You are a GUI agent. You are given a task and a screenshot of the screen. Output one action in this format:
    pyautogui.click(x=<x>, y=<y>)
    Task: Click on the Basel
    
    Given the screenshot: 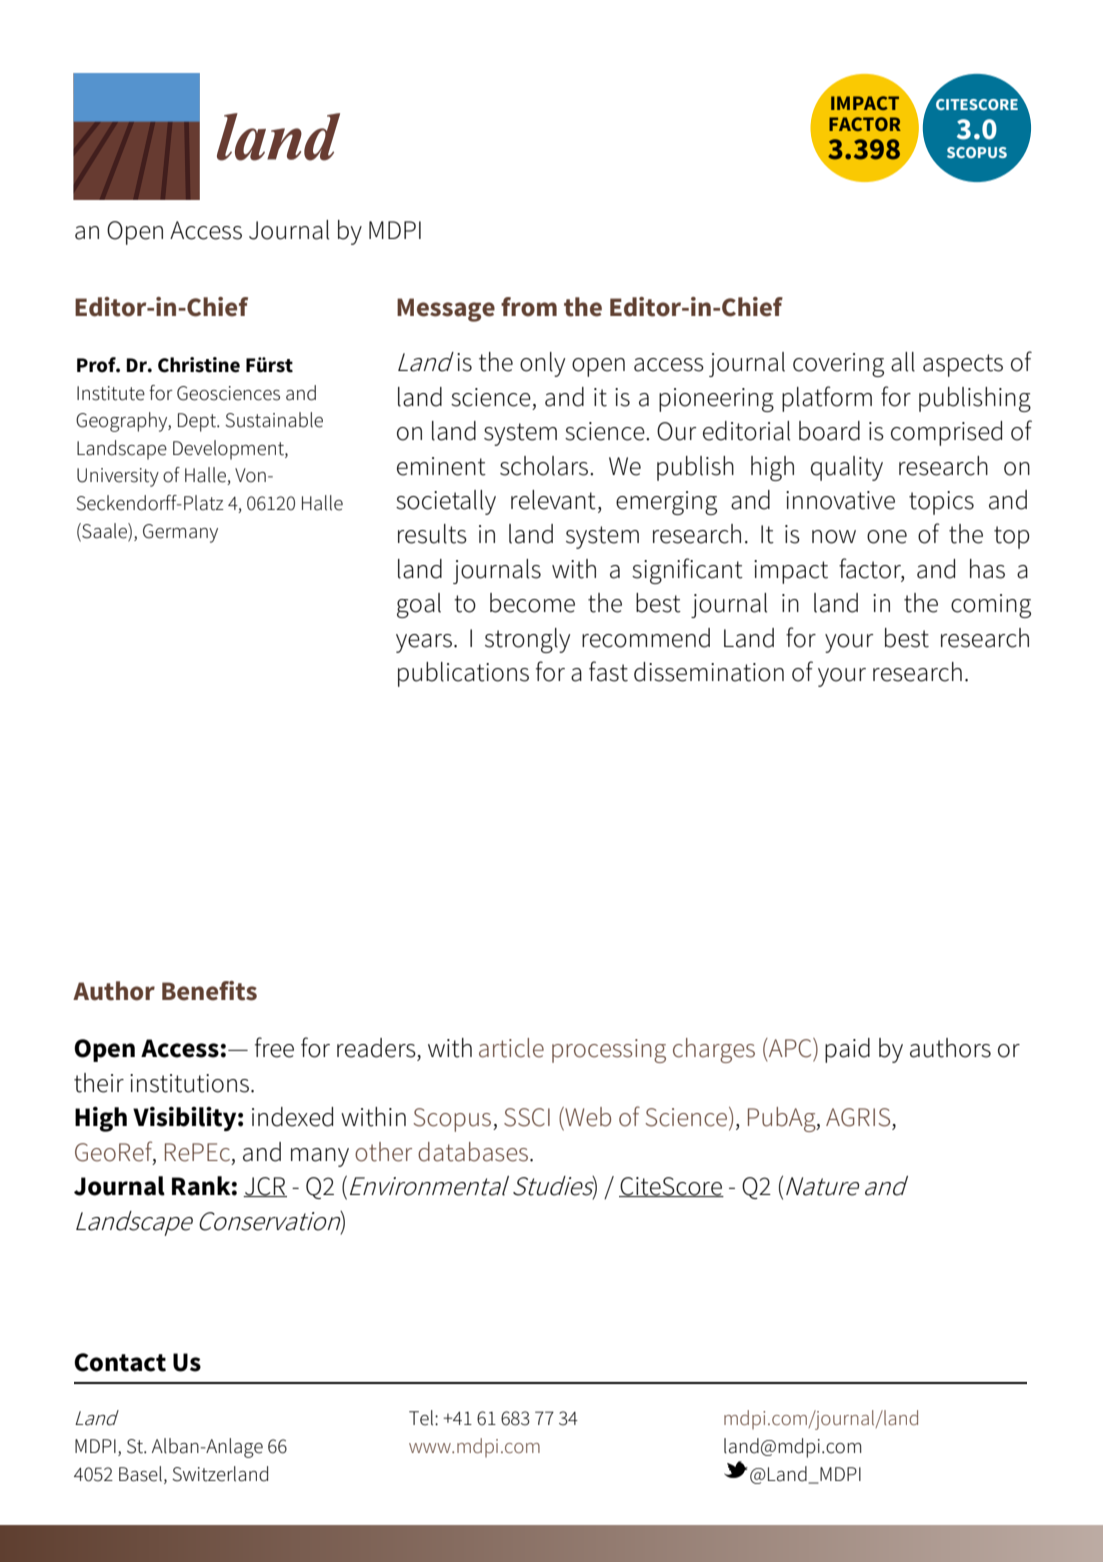 What is the action you would take?
    pyautogui.click(x=140, y=1474)
